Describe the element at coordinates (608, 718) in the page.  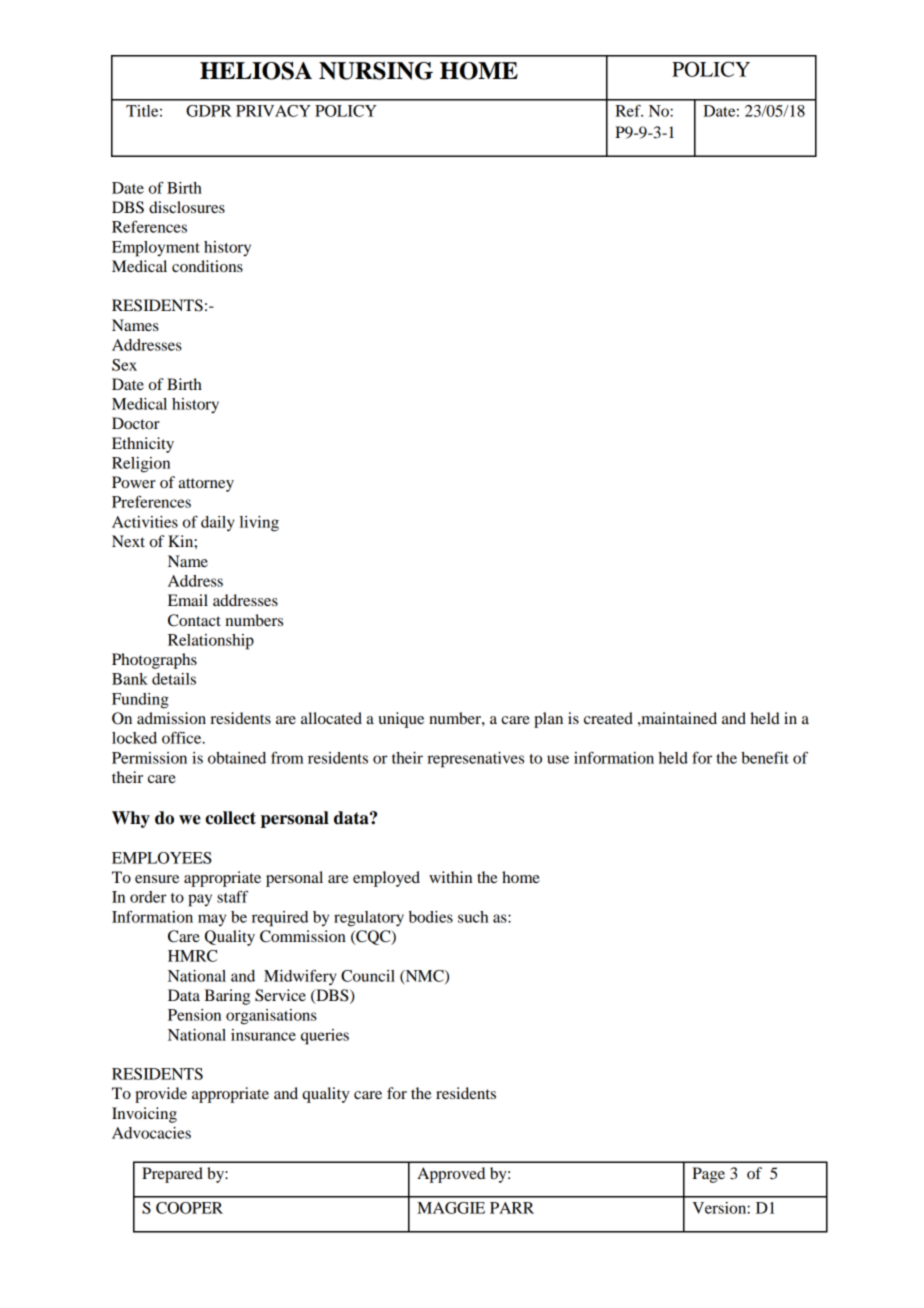
I see `created` at that location.
